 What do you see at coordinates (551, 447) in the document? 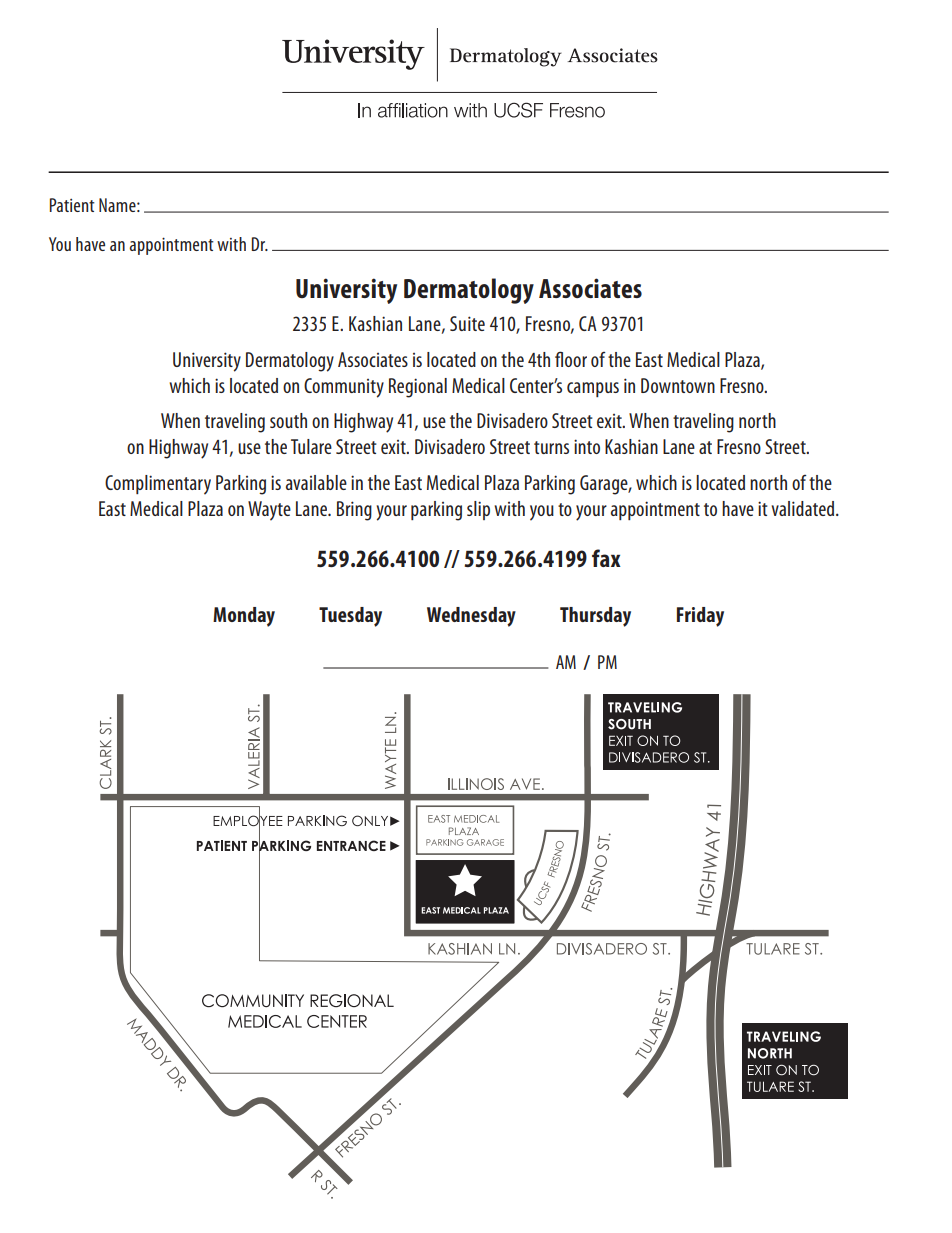
I see `turns` at bounding box center [551, 447].
